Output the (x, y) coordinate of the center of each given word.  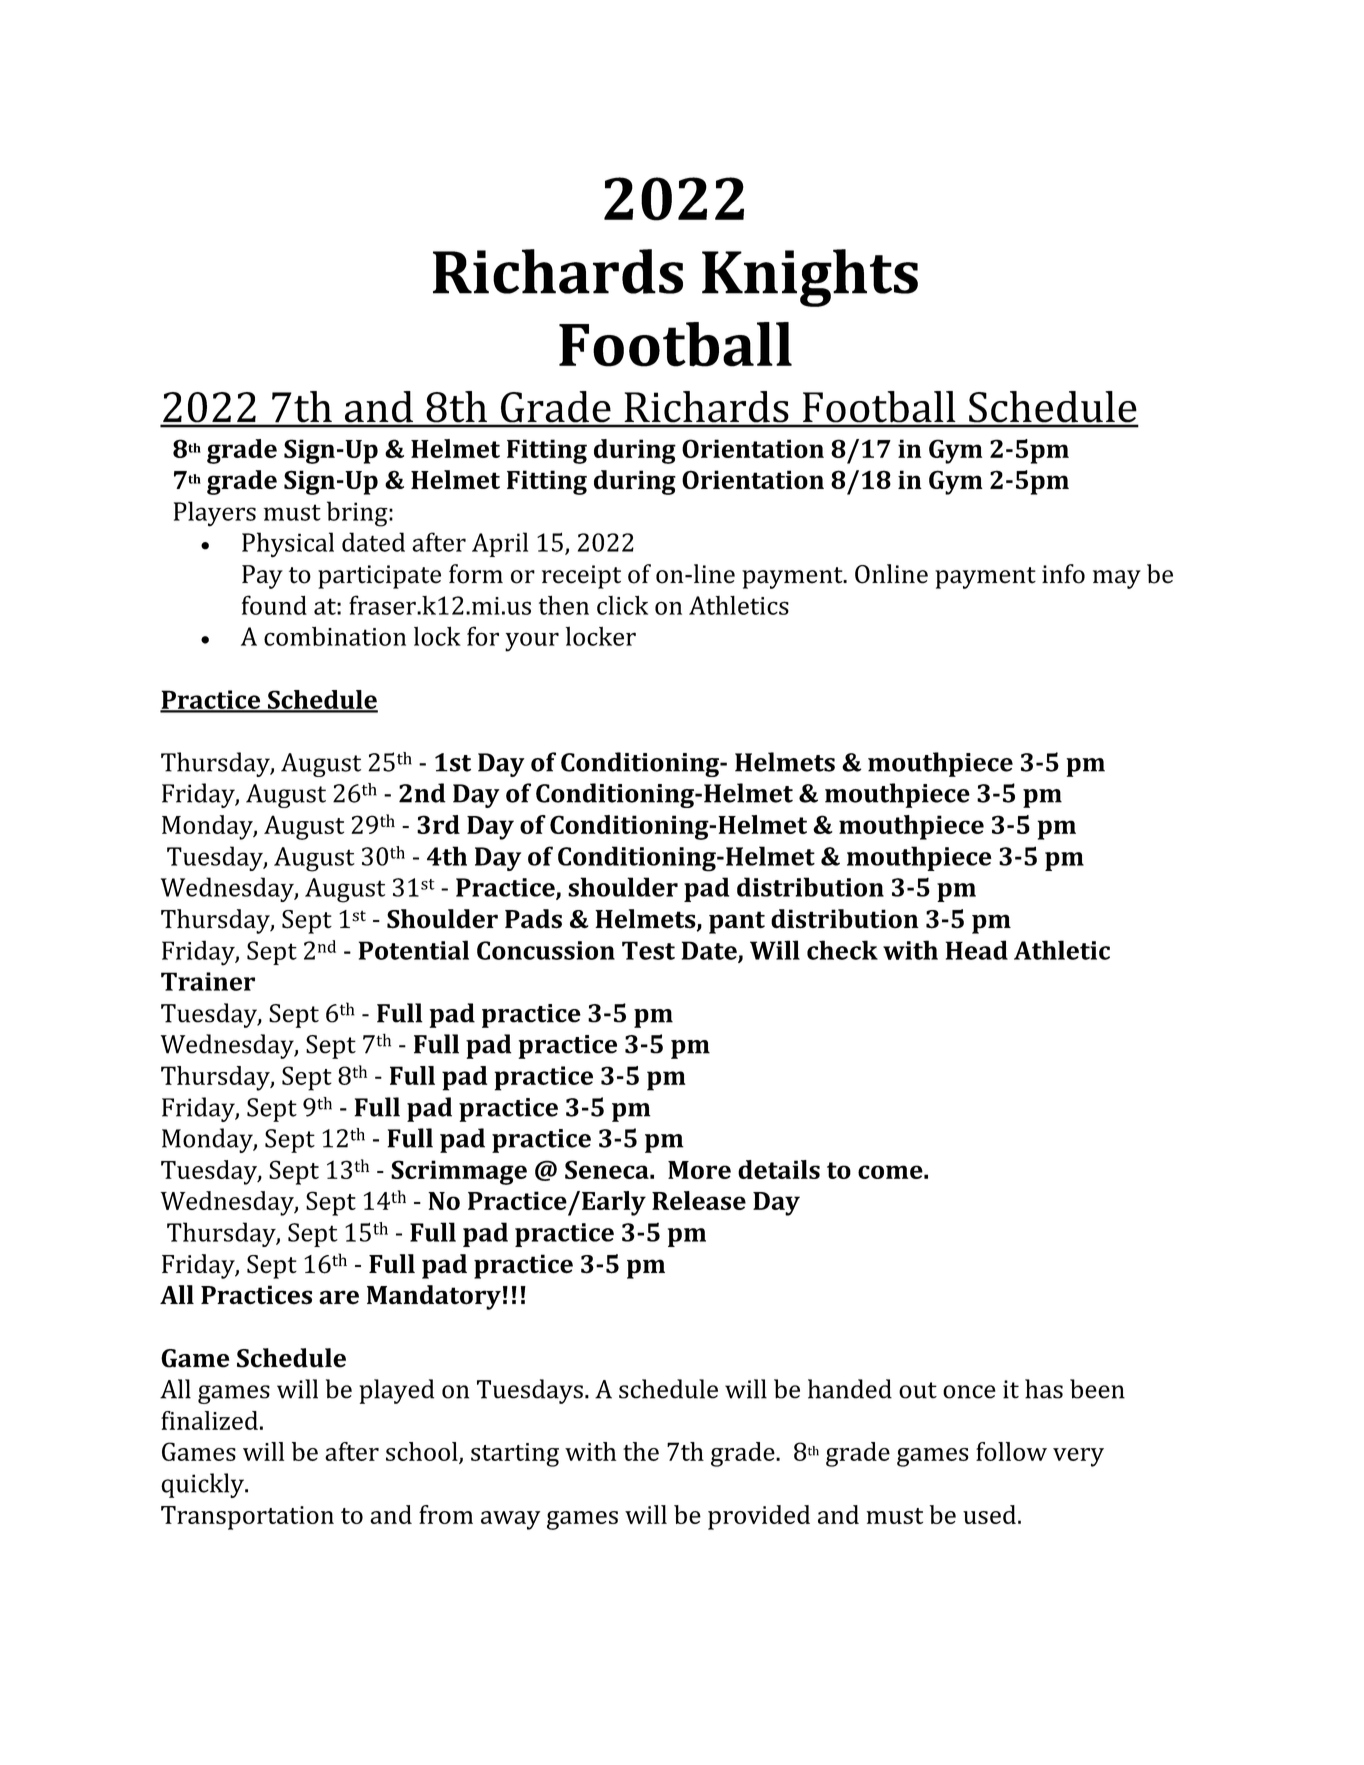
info (1063, 574)
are (339, 1297)
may (1117, 579)
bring (358, 514)
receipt (581, 577)
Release (699, 1200)
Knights (810, 278)
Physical (288, 545)
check (842, 950)
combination (335, 636)
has (1044, 1389)
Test (648, 950)
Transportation (247, 1518)
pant (737, 922)
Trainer (208, 981)
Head (977, 950)
